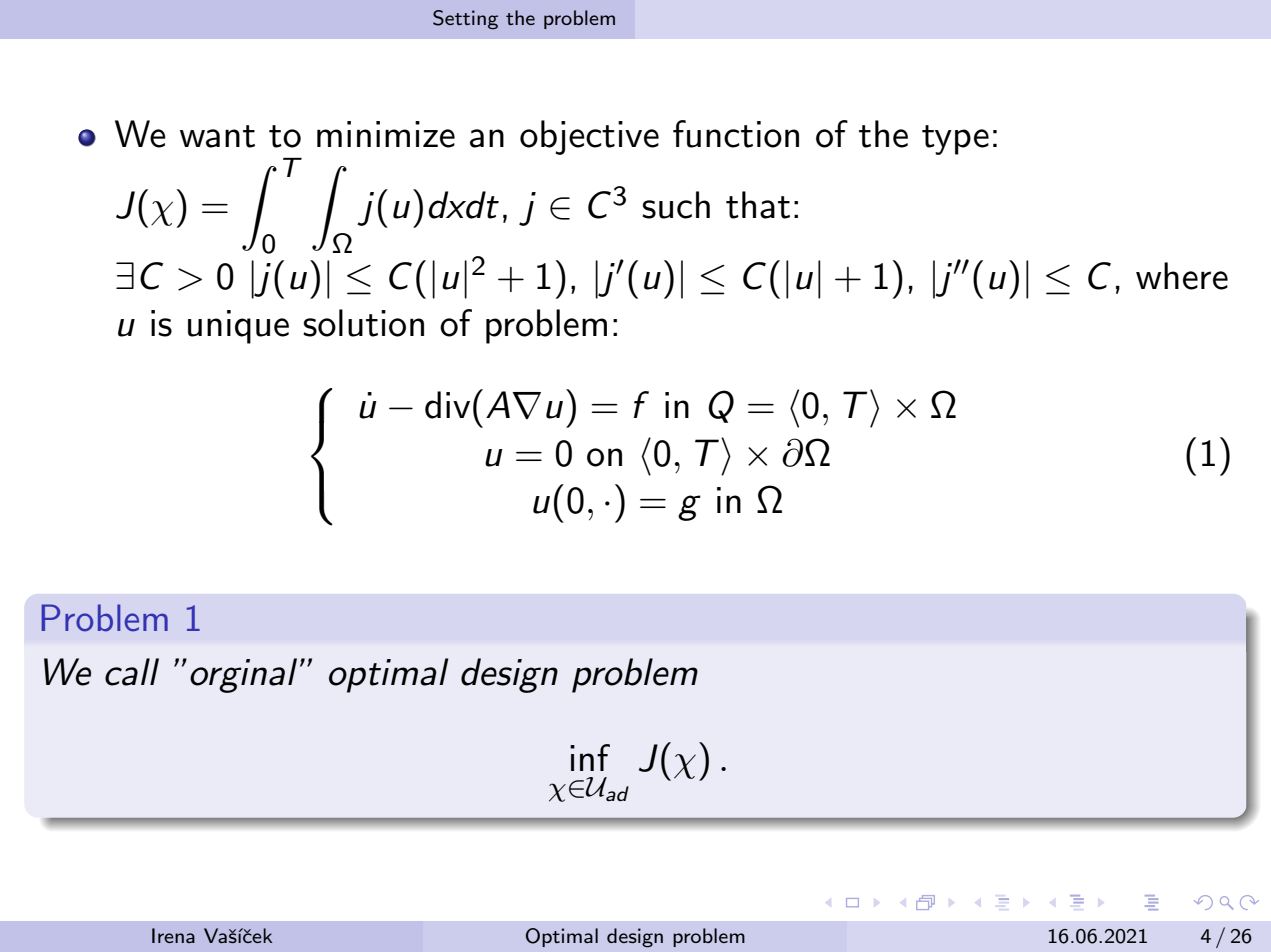 The height and width of the page is (952, 1271). What do you see at coordinates (243, 675) in the page?
I see `orginal` at bounding box center [243, 675].
